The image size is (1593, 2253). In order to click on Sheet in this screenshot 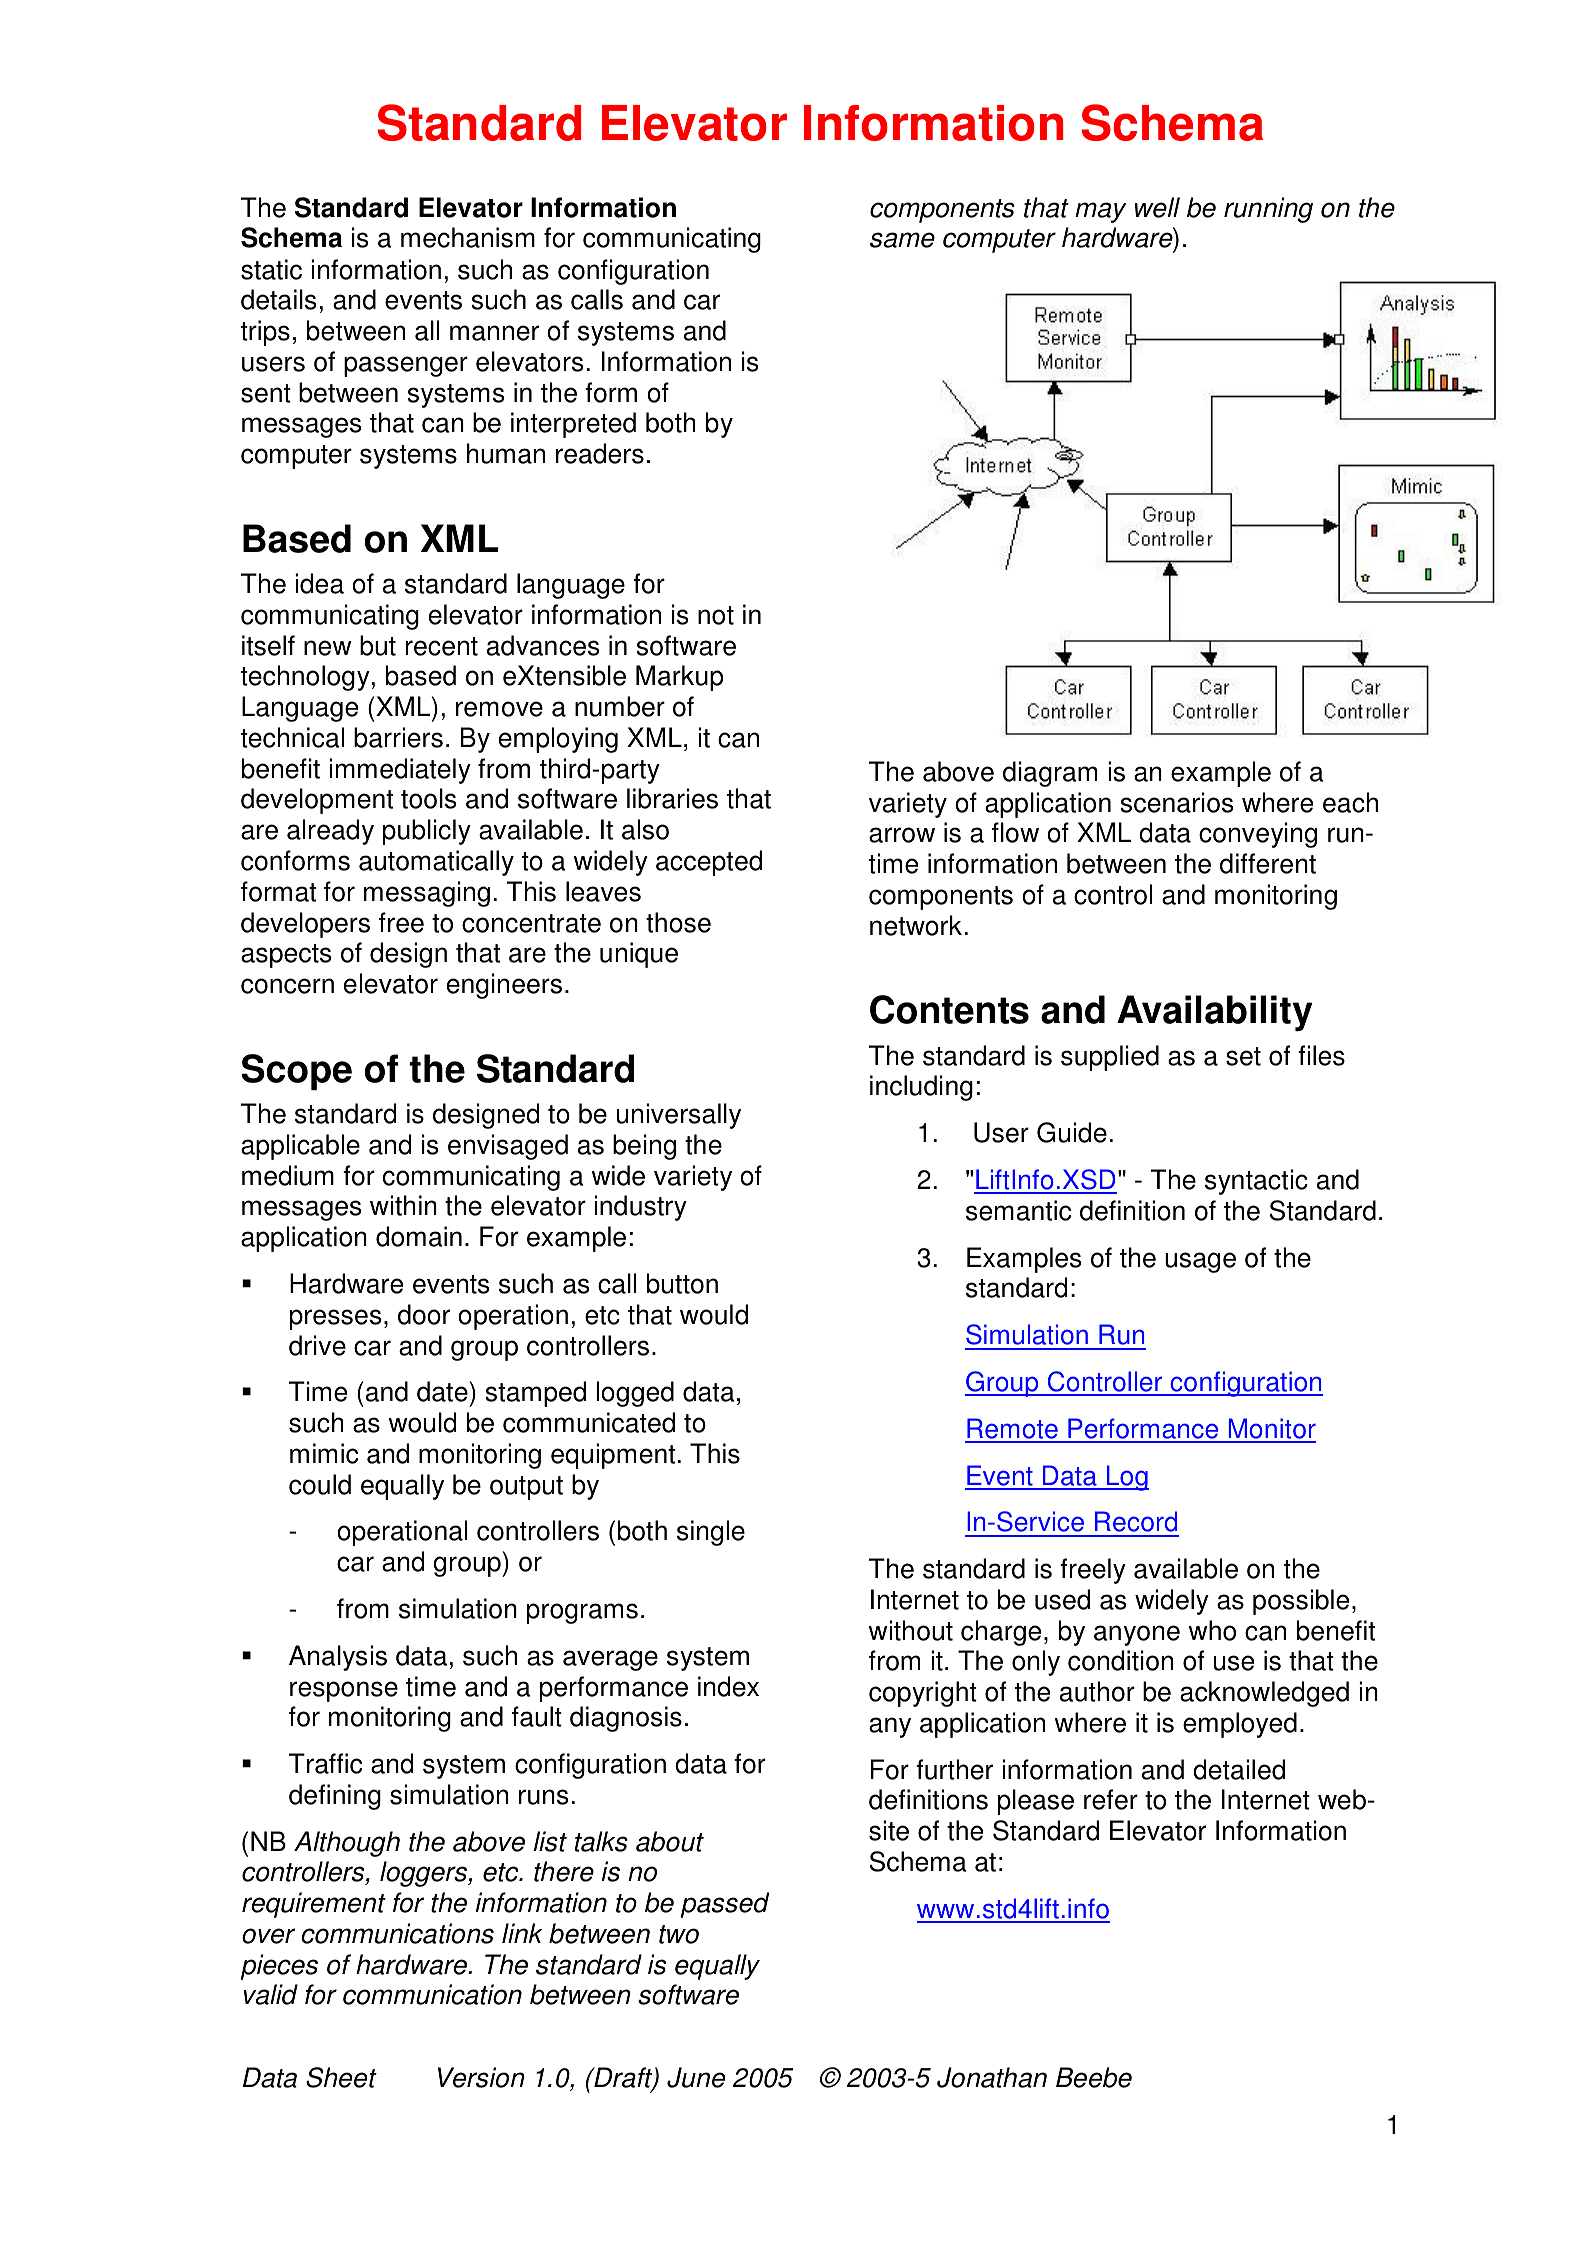, I will do `click(341, 2077)`.
